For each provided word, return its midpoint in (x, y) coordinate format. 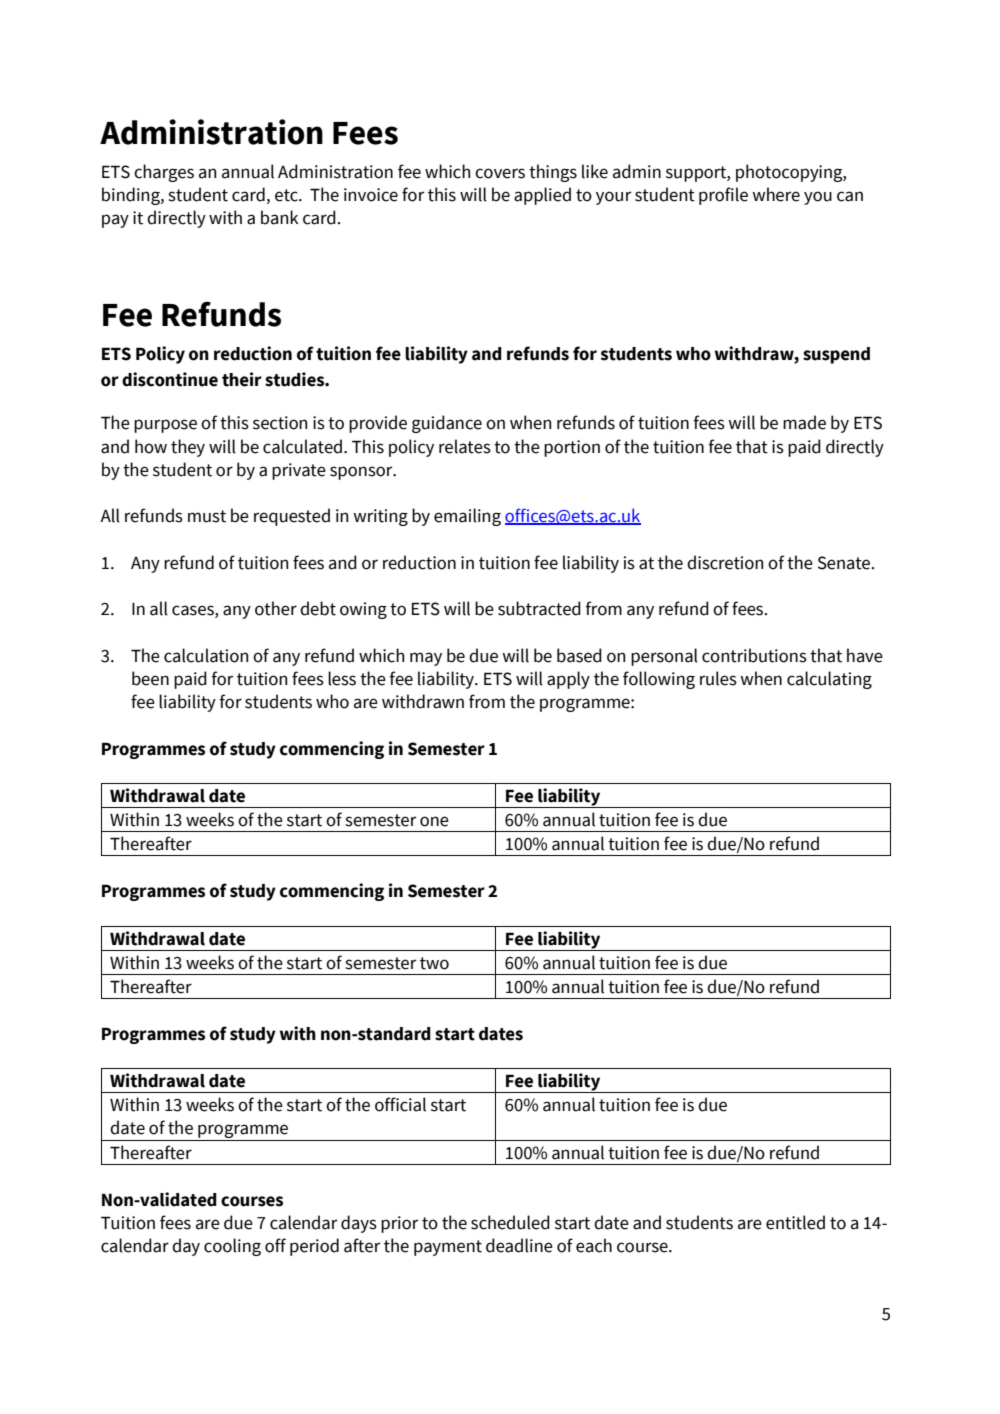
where (776, 194)
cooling (232, 1247)
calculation (206, 655)
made (804, 422)
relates (465, 446)
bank (279, 217)
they (188, 448)
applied (542, 196)
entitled (795, 1222)
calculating (829, 680)
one (434, 821)
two (434, 963)
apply (568, 680)
